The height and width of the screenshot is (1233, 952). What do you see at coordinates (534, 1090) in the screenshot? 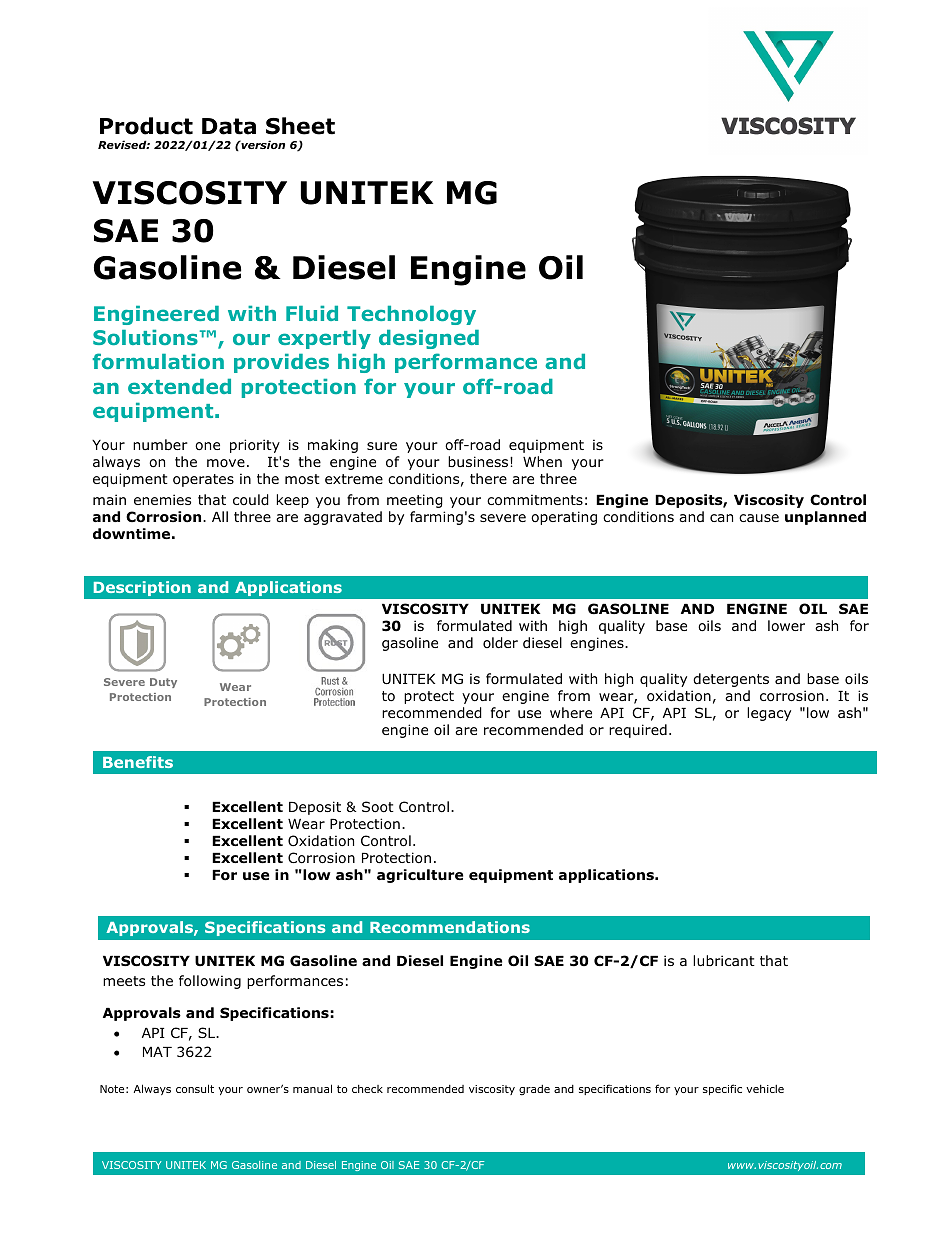
I see `grade` at bounding box center [534, 1090].
